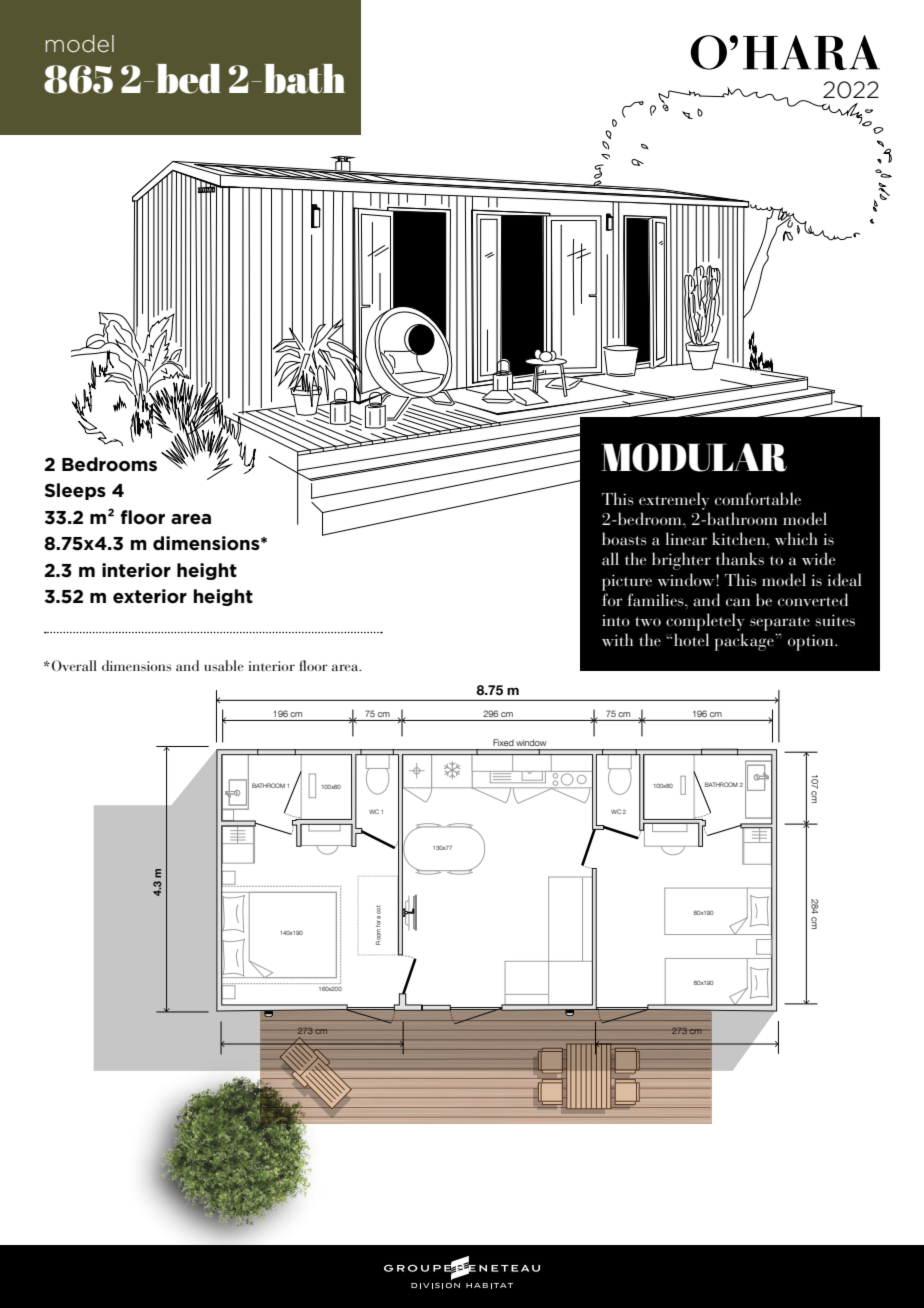 The image size is (924, 1308). I want to click on usable, so click(224, 665).
